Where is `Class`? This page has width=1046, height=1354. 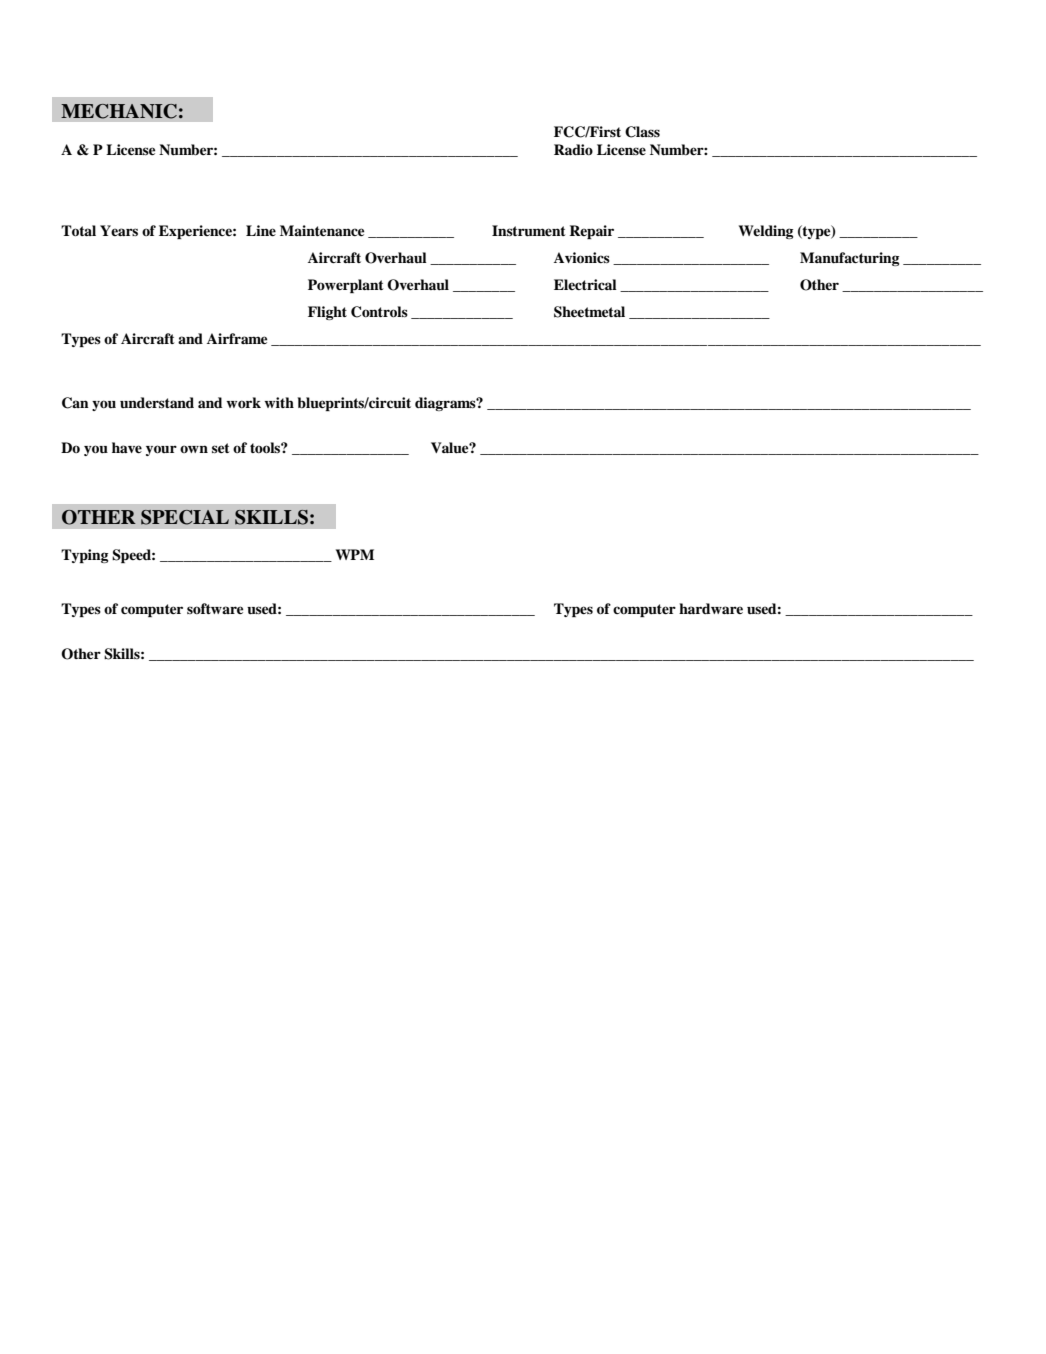 Class is located at coordinates (642, 132).
